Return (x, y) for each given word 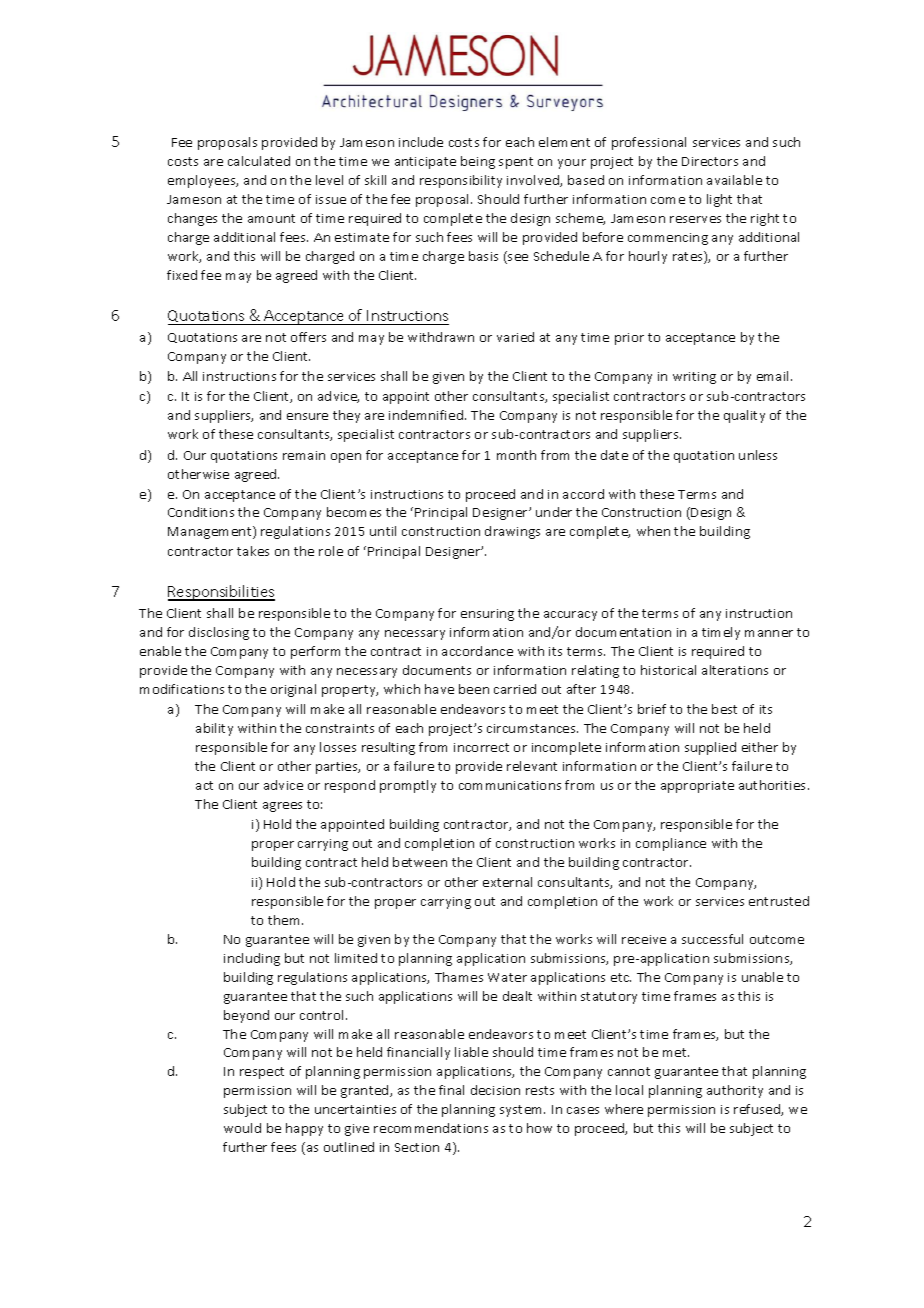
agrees (282, 807)
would (242, 1128)
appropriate (697, 787)
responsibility (461, 181)
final (451, 1090)
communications (510, 785)
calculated (259, 161)
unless (758, 455)
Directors (710, 161)
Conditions (201, 512)
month (516, 455)
